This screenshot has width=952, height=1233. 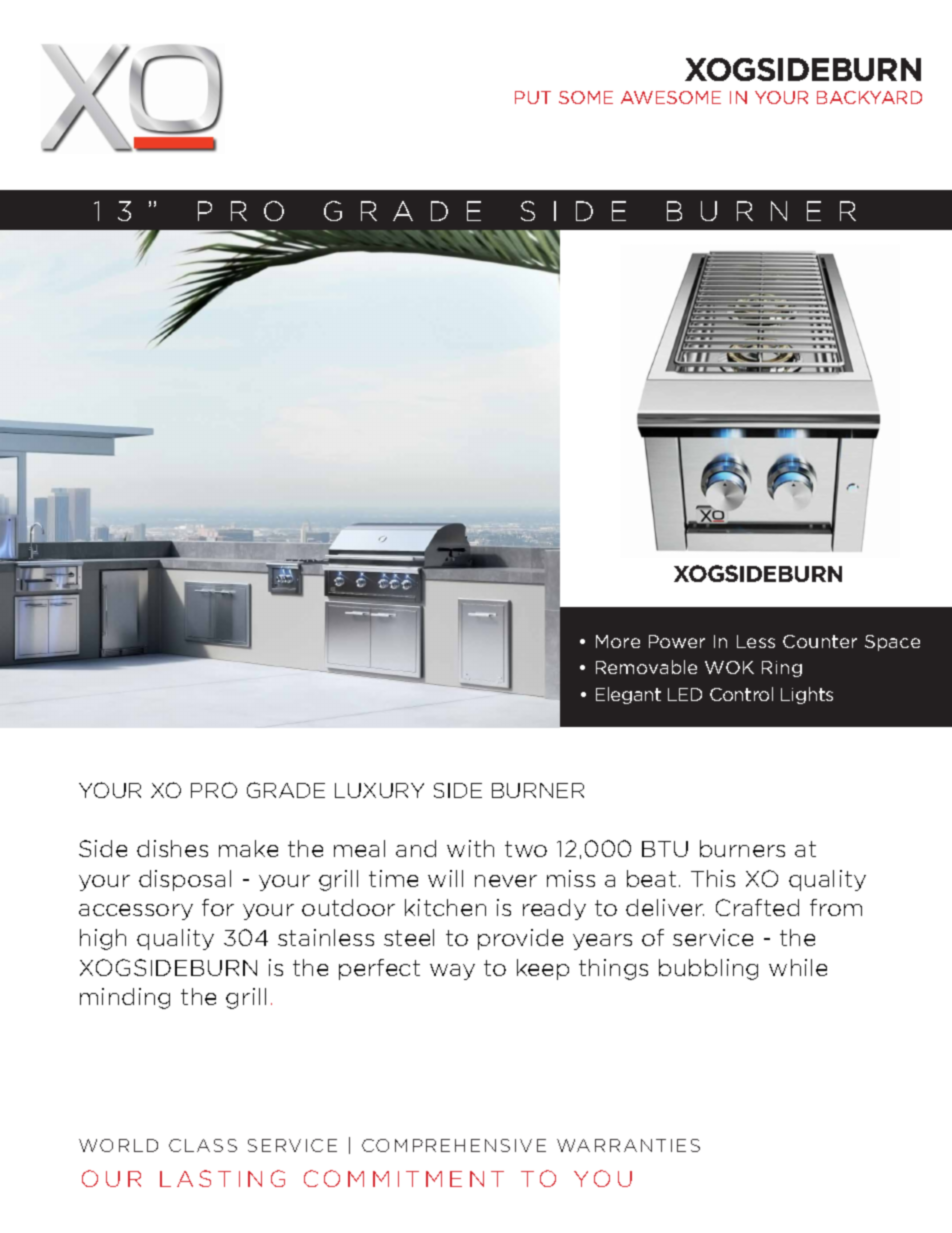 I want to click on More, so click(x=618, y=641).
